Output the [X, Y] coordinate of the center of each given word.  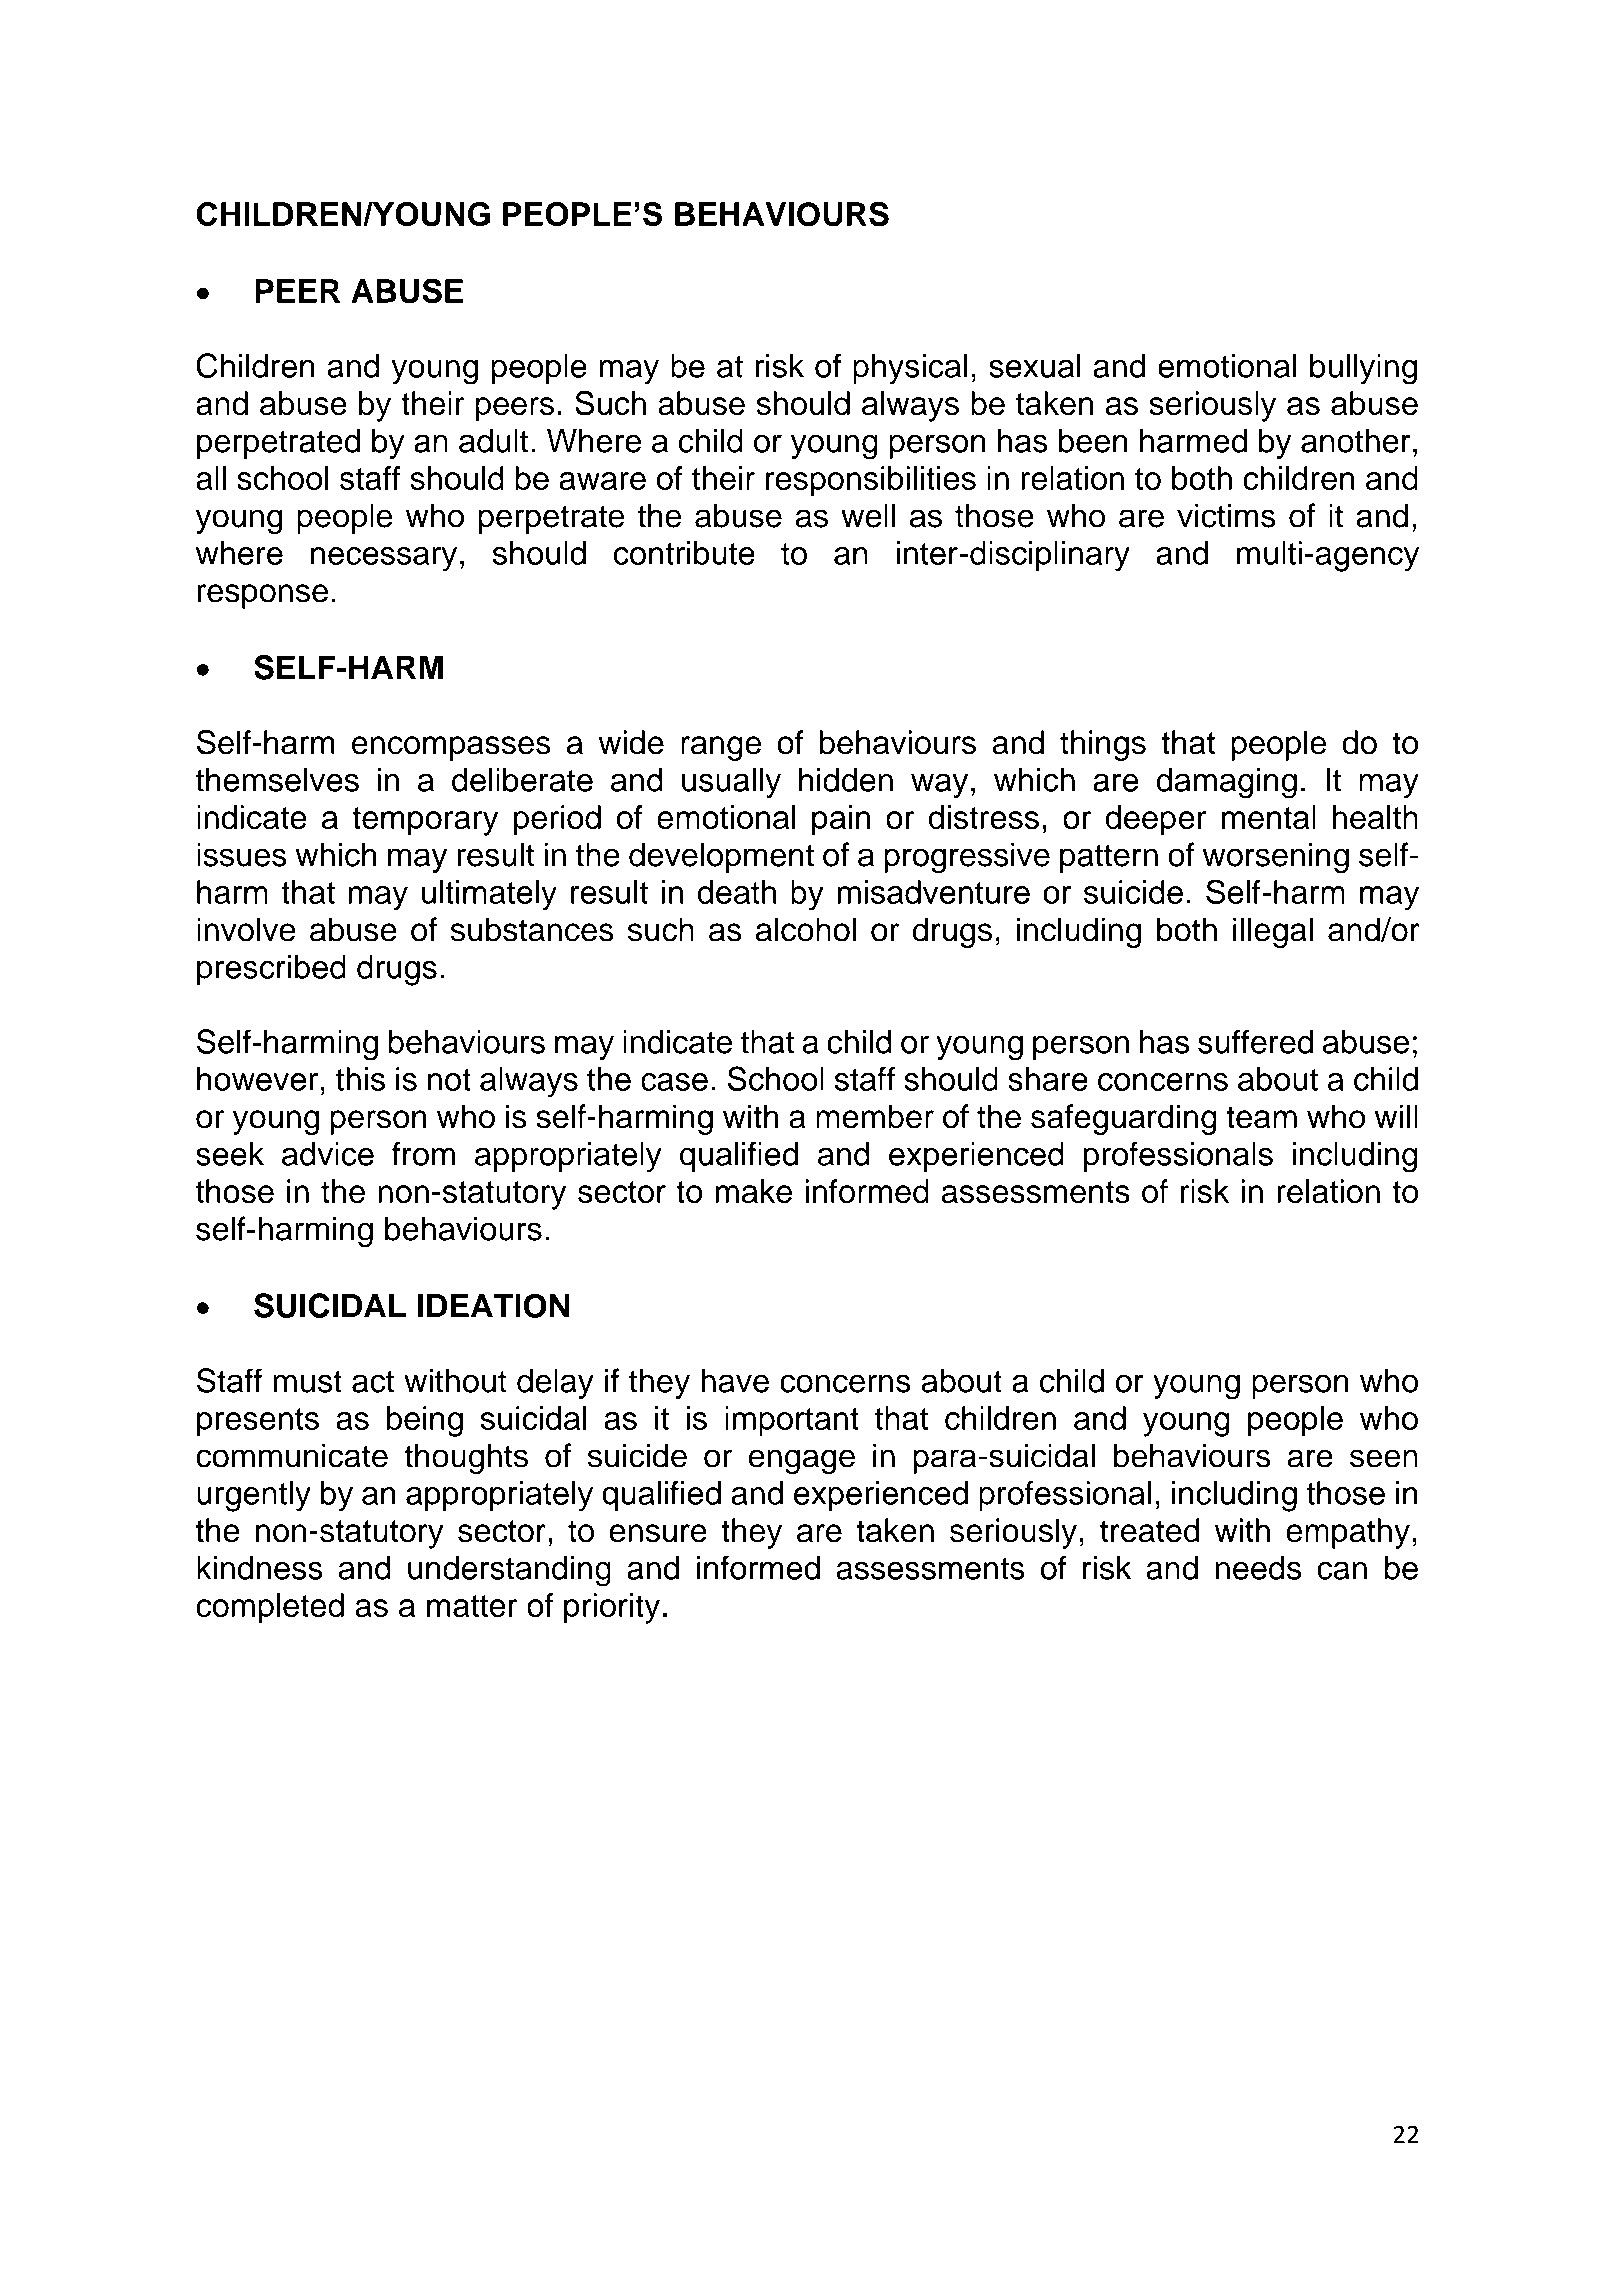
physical [910, 369]
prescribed [271, 970]
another [1356, 441]
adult [493, 440]
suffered [1255, 1041]
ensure [658, 1533]
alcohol [806, 929]
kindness [260, 1568]
